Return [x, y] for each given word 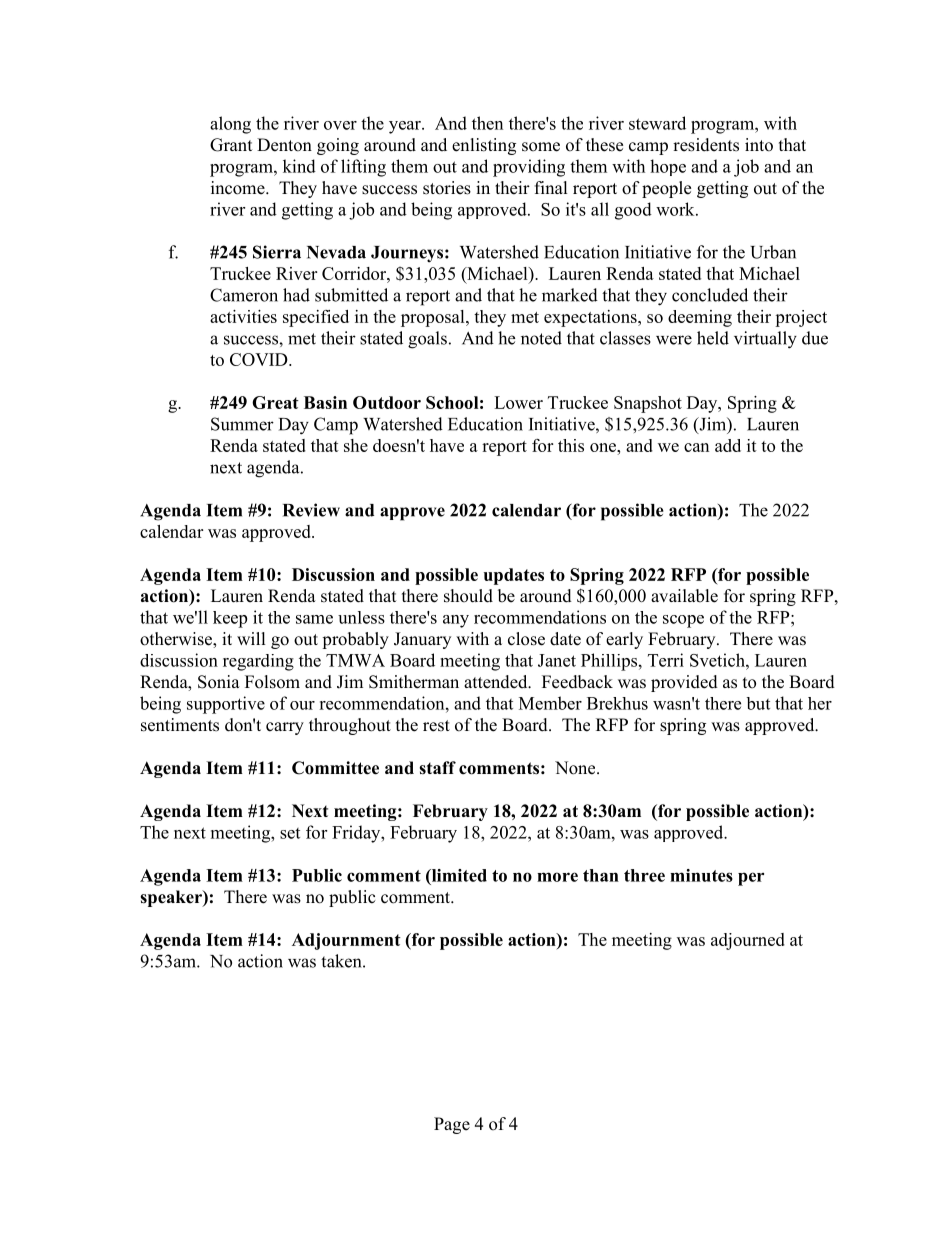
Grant [231, 145]
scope [683, 621]
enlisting [484, 146]
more [557, 877]
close [526, 639]
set [290, 833]
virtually [765, 340]
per [751, 879]
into [759, 145]
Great [275, 402]
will [251, 638]
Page [452, 1125]
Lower [518, 402]
